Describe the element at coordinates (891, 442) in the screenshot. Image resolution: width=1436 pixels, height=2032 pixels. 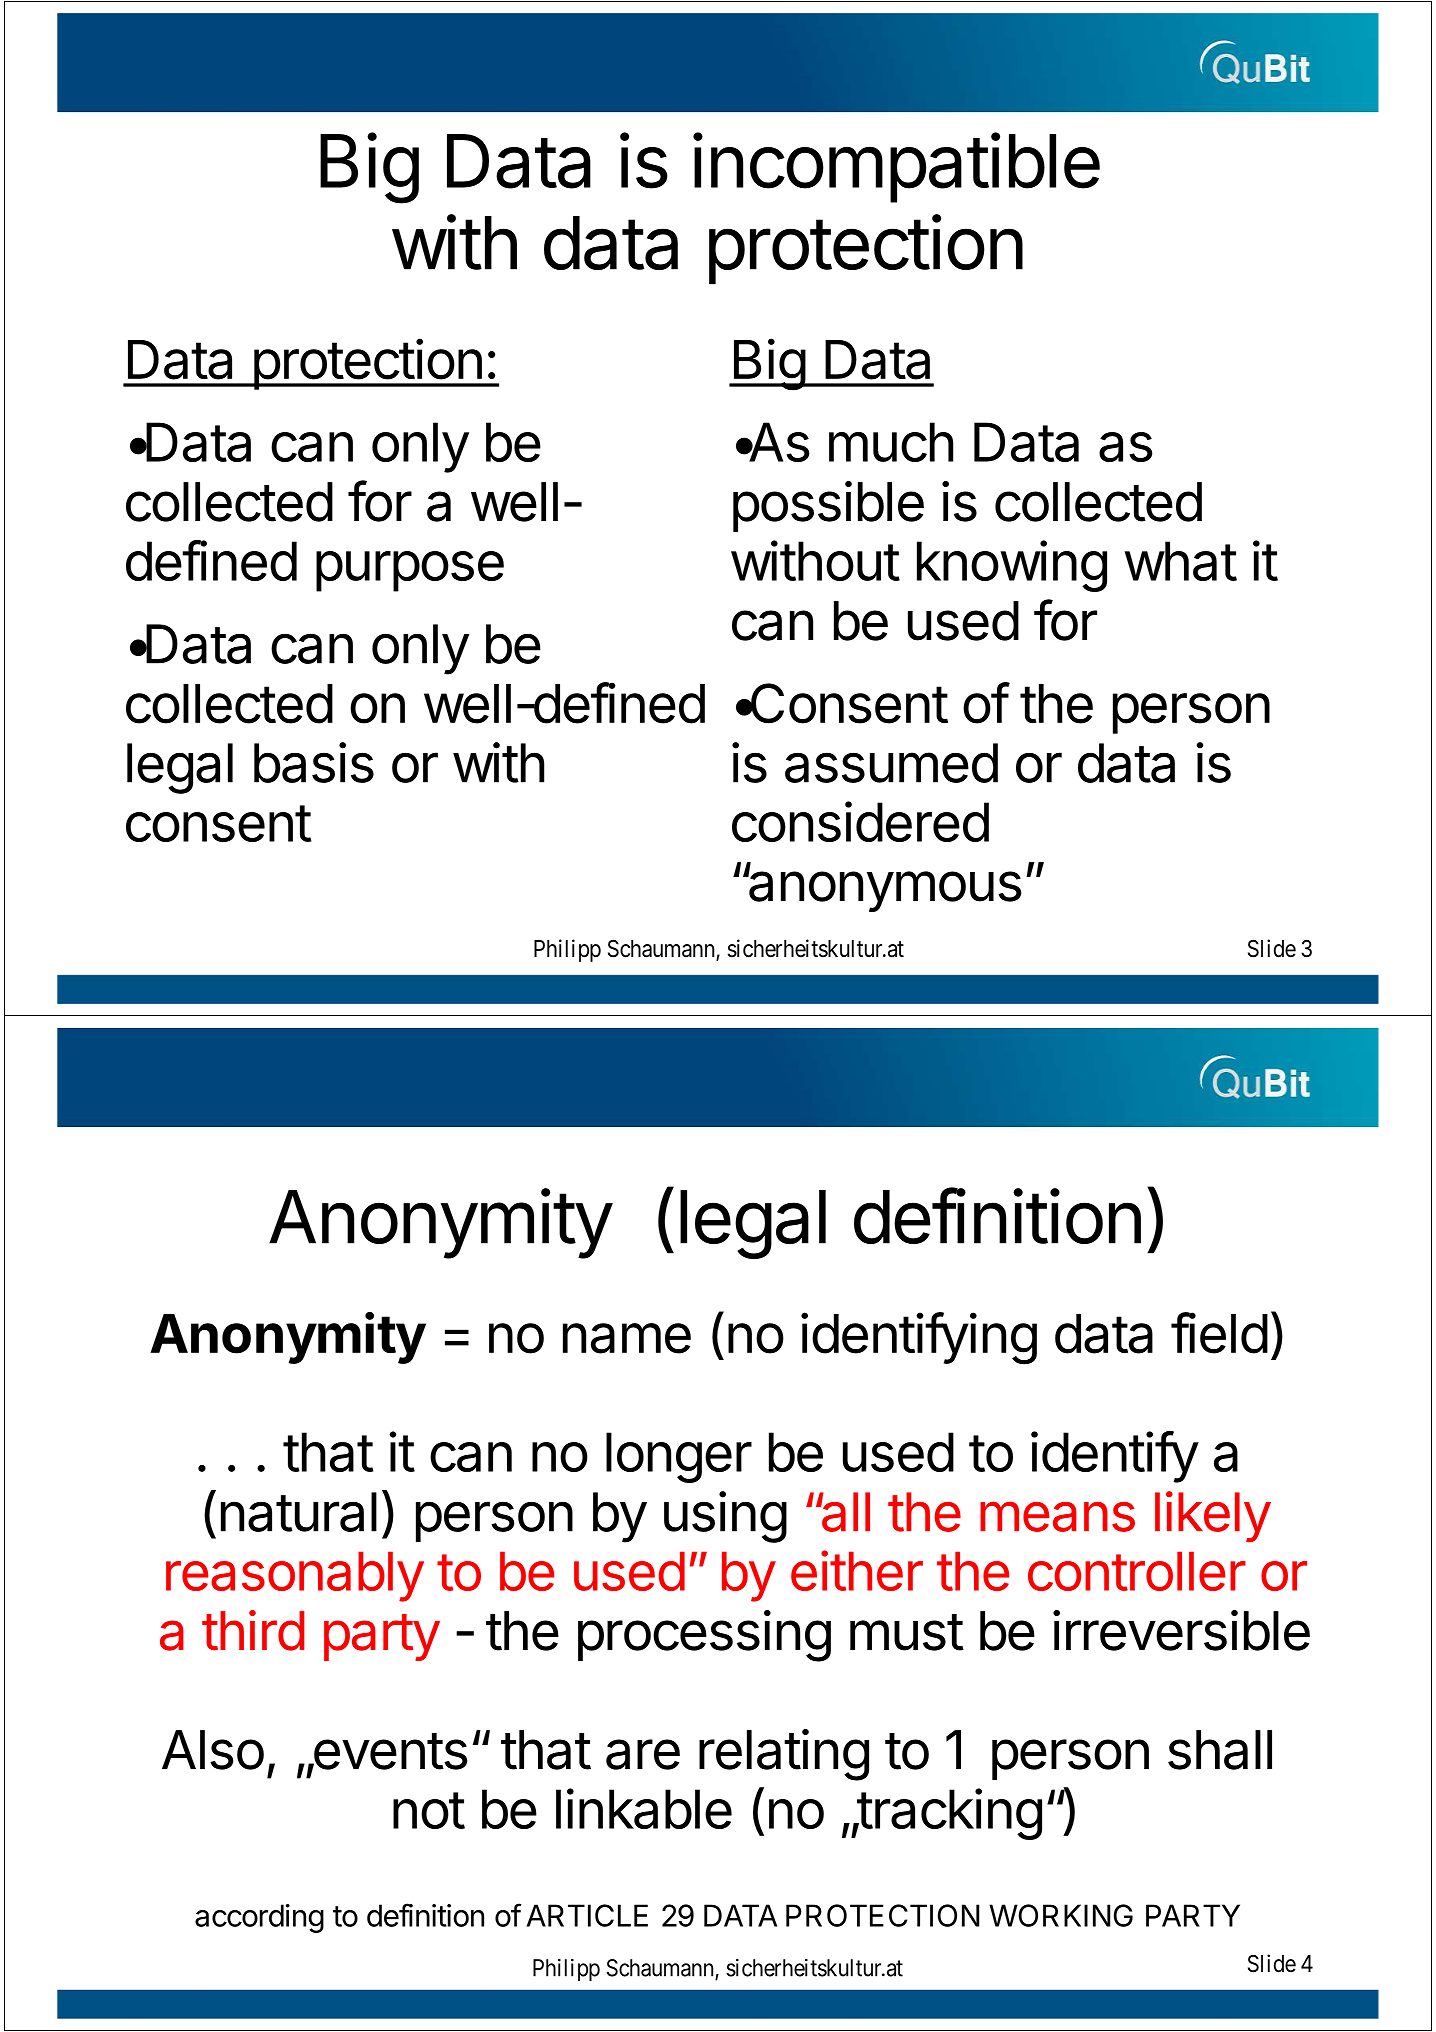
I see `much` at that location.
